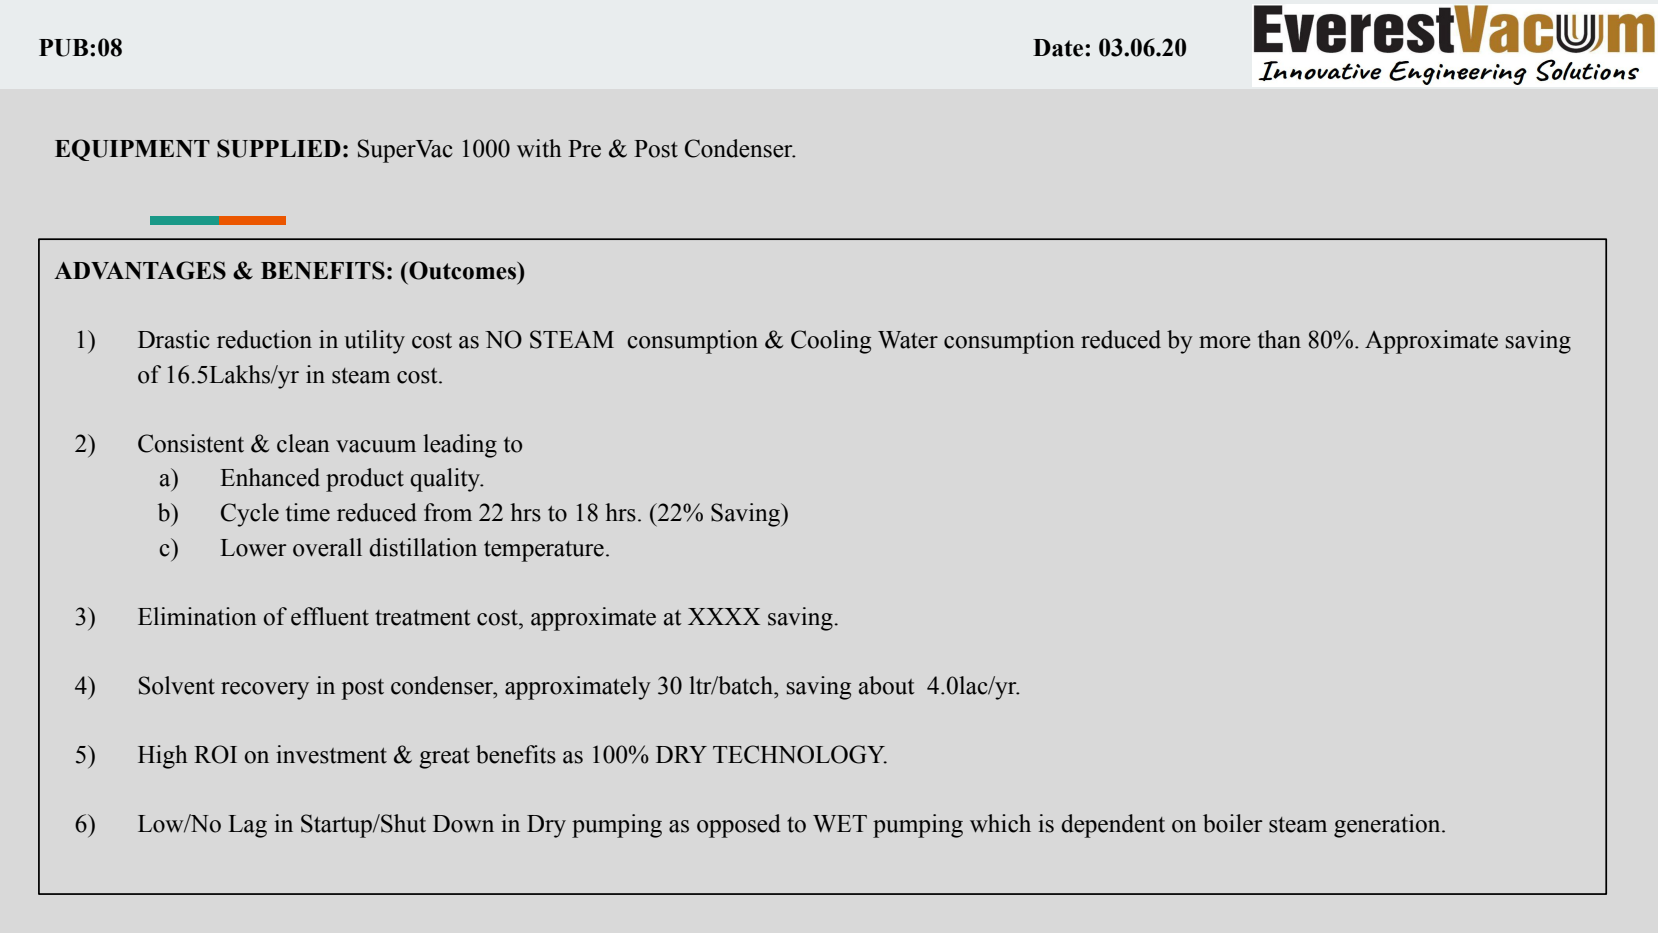 Image resolution: width=1658 pixels, height=933 pixels. I want to click on leading, so click(460, 446).
